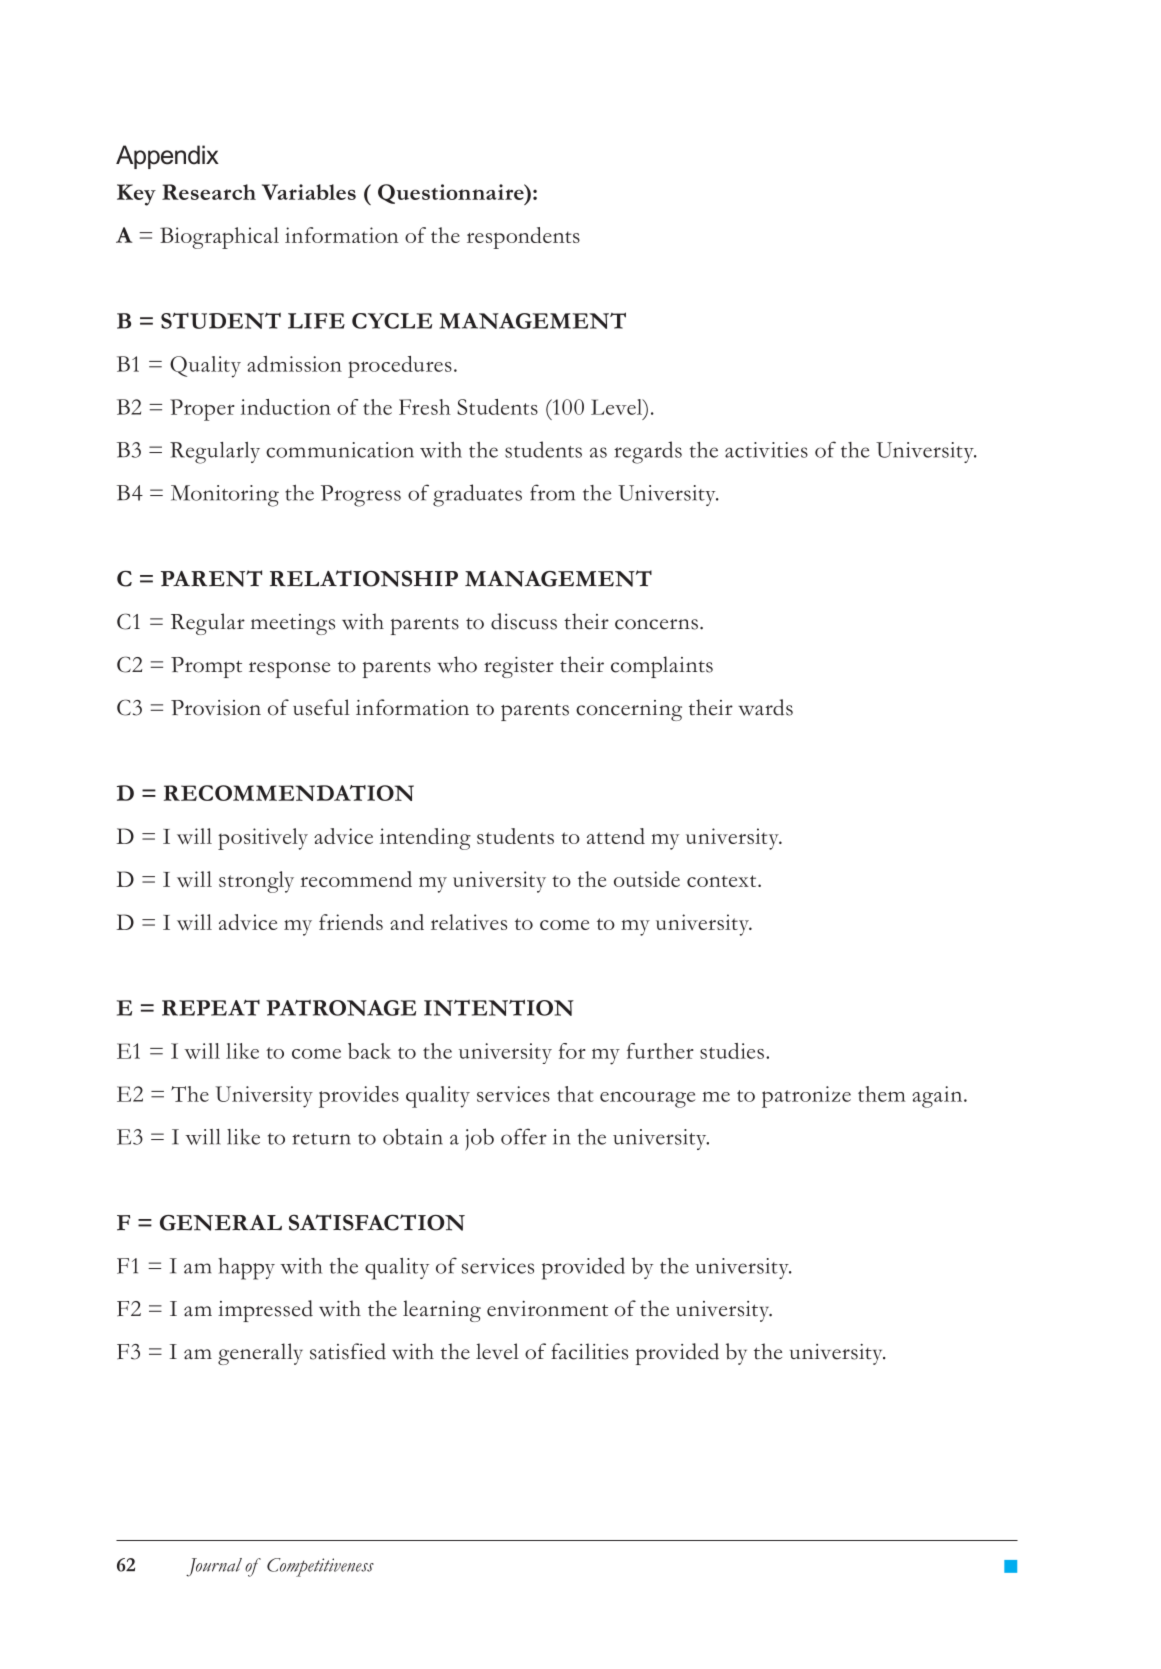 This image has height=1669, width=1161. I want to click on that, so click(575, 1094).
